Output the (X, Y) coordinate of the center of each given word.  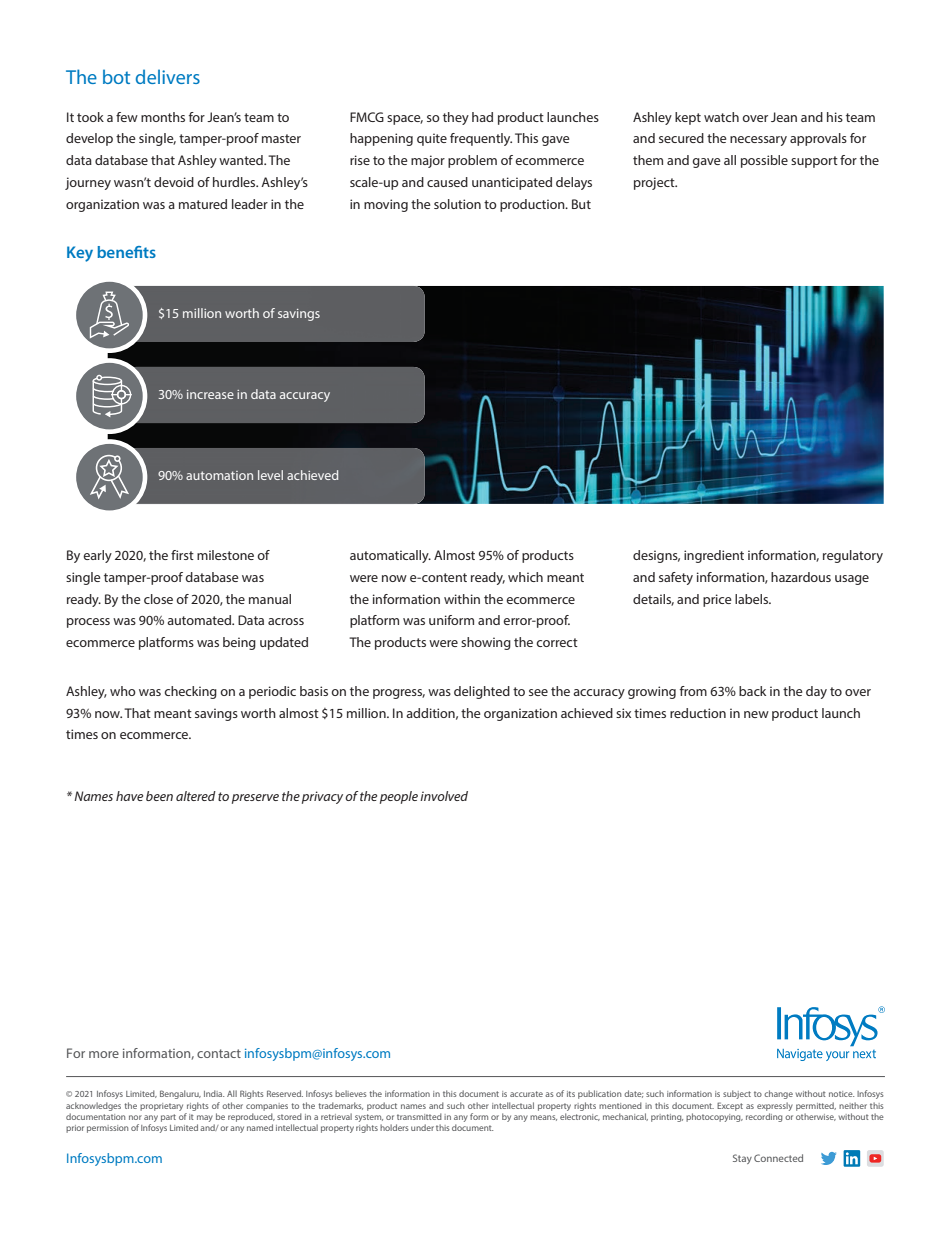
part (168, 1118)
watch (721, 117)
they (456, 118)
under (422, 1127)
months (163, 117)
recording (764, 1117)
